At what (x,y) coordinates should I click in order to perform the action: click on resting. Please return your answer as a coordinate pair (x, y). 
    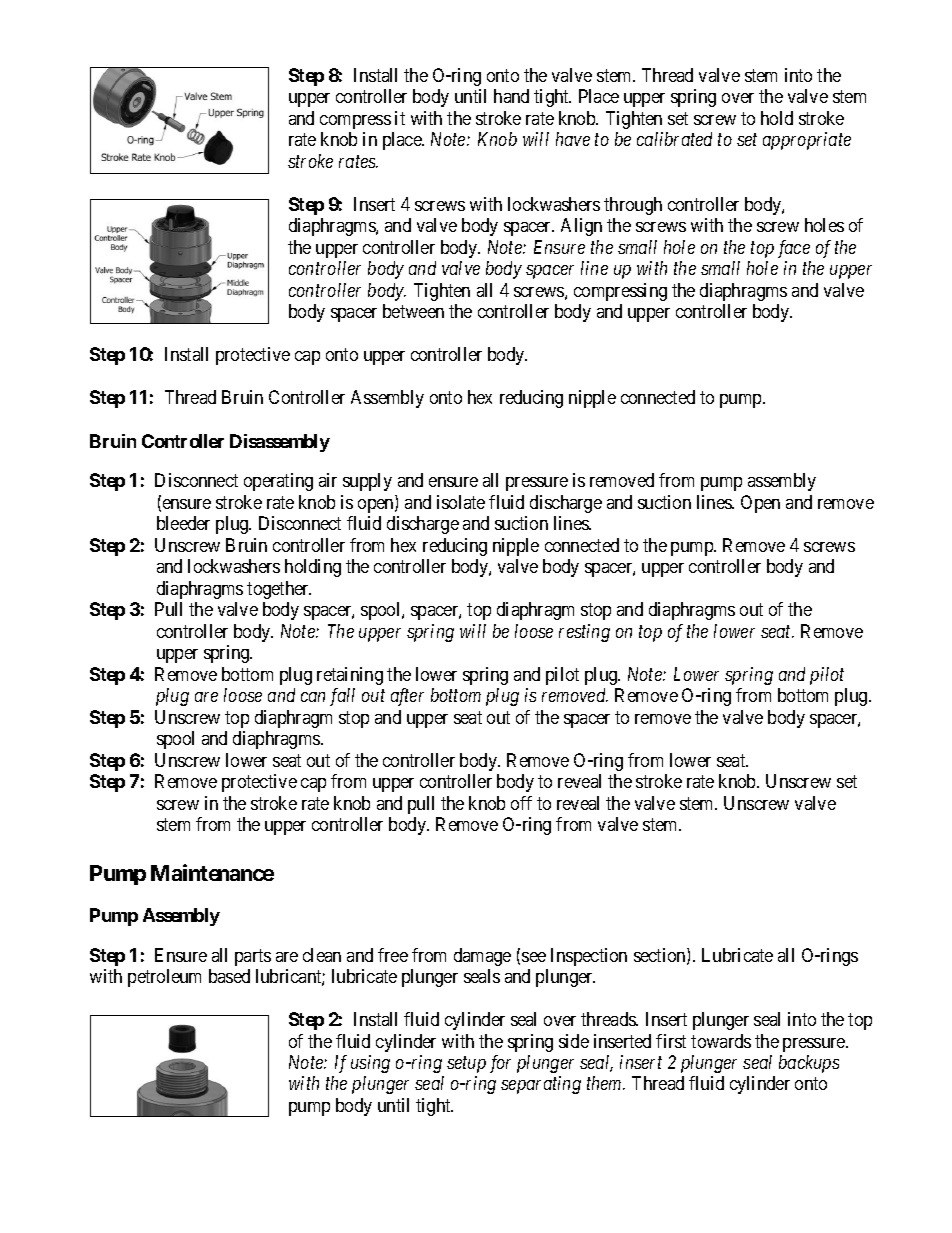
    Looking at the image, I should click on (584, 633).
